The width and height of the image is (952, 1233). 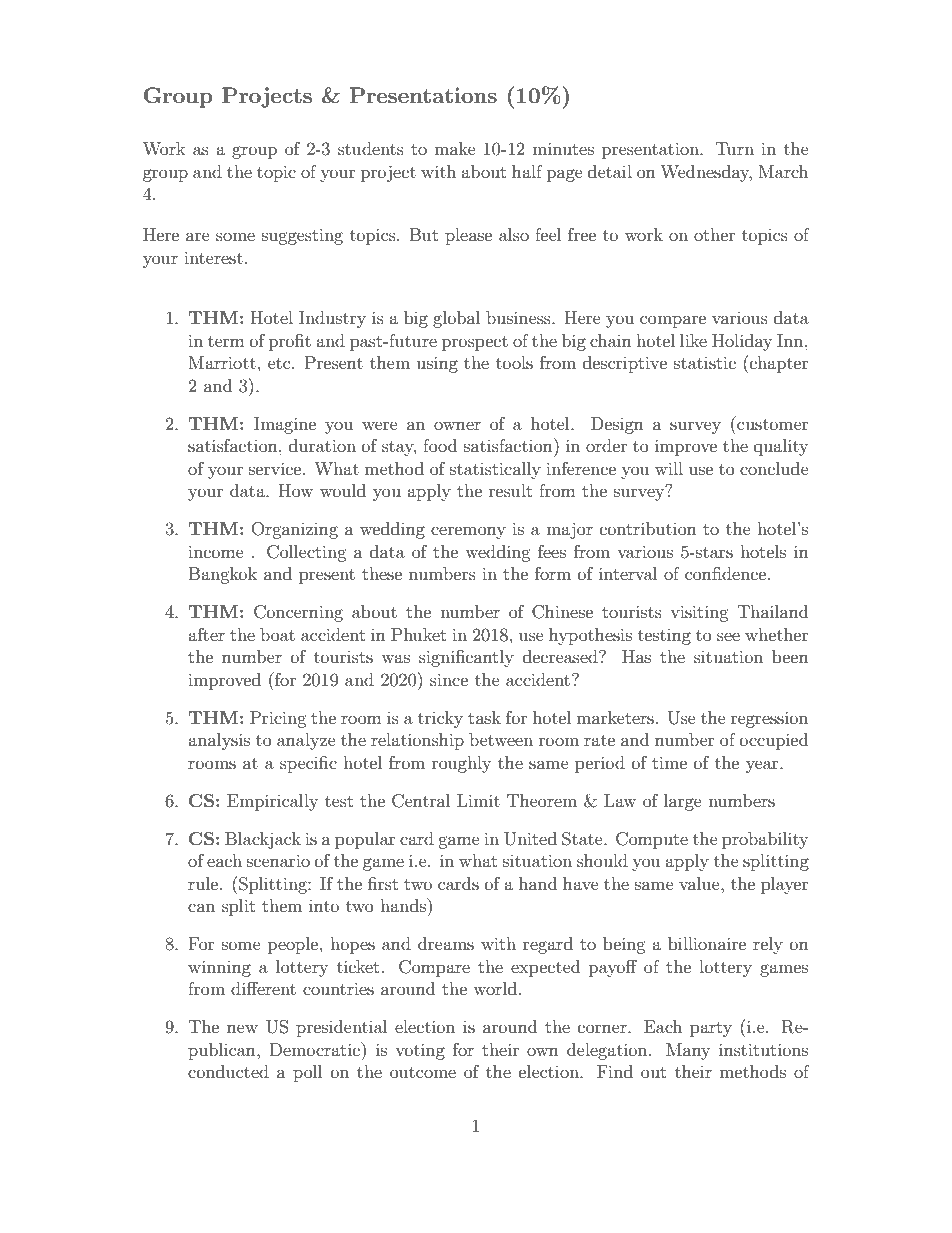 What do you see at coordinates (242, 1028) in the image?
I see `new` at bounding box center [242, 1028].
